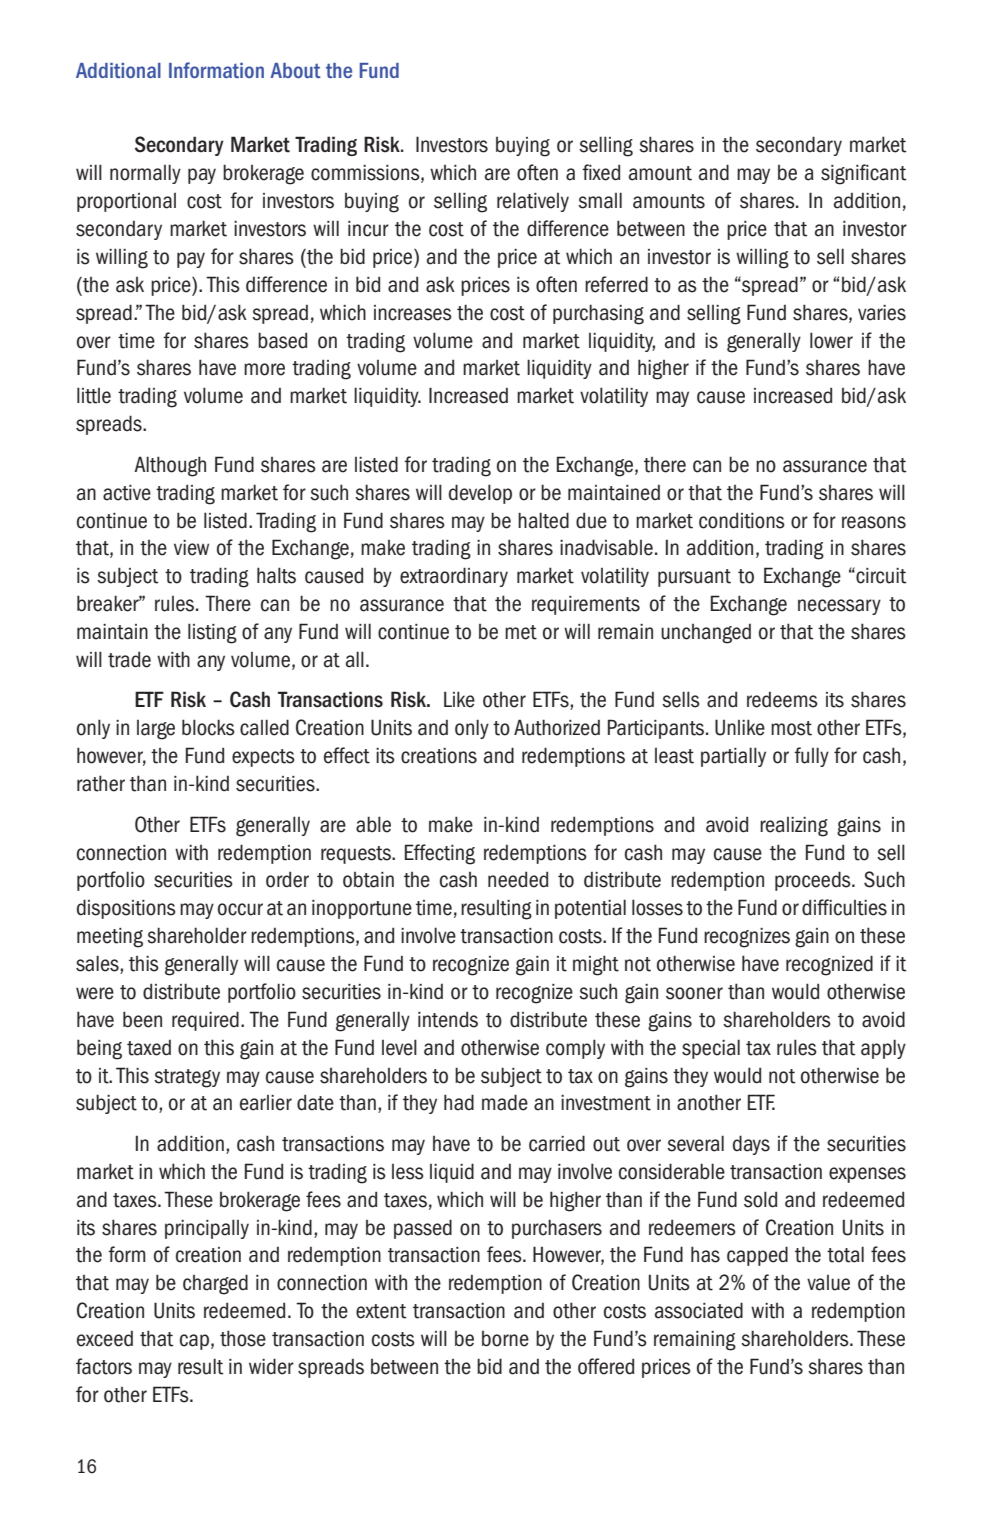 The height and width of the screenshot is (1529, 982). I want to click on borne, so click(505, 1339).
